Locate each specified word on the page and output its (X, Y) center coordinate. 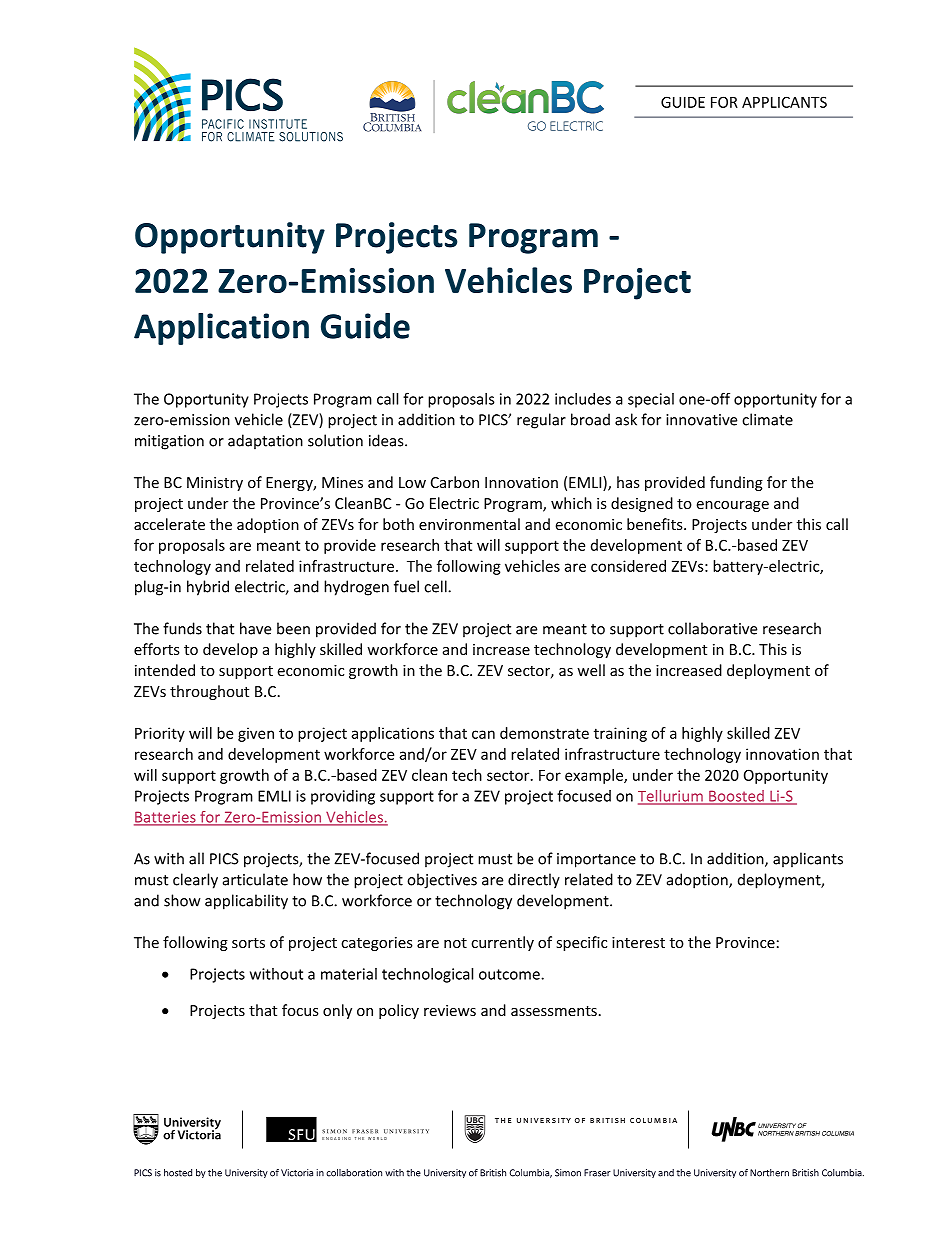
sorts (248, 943)
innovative (701, 420)
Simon (568, 1173)
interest (638, 942)
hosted (178, 1173)
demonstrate (544, 733)
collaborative (712, 628)
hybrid (208, 588)
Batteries (166, 818)
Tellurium (671, 797)
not (455, 943)
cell (436, 586)
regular (541, 421)
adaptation (265, 442)
